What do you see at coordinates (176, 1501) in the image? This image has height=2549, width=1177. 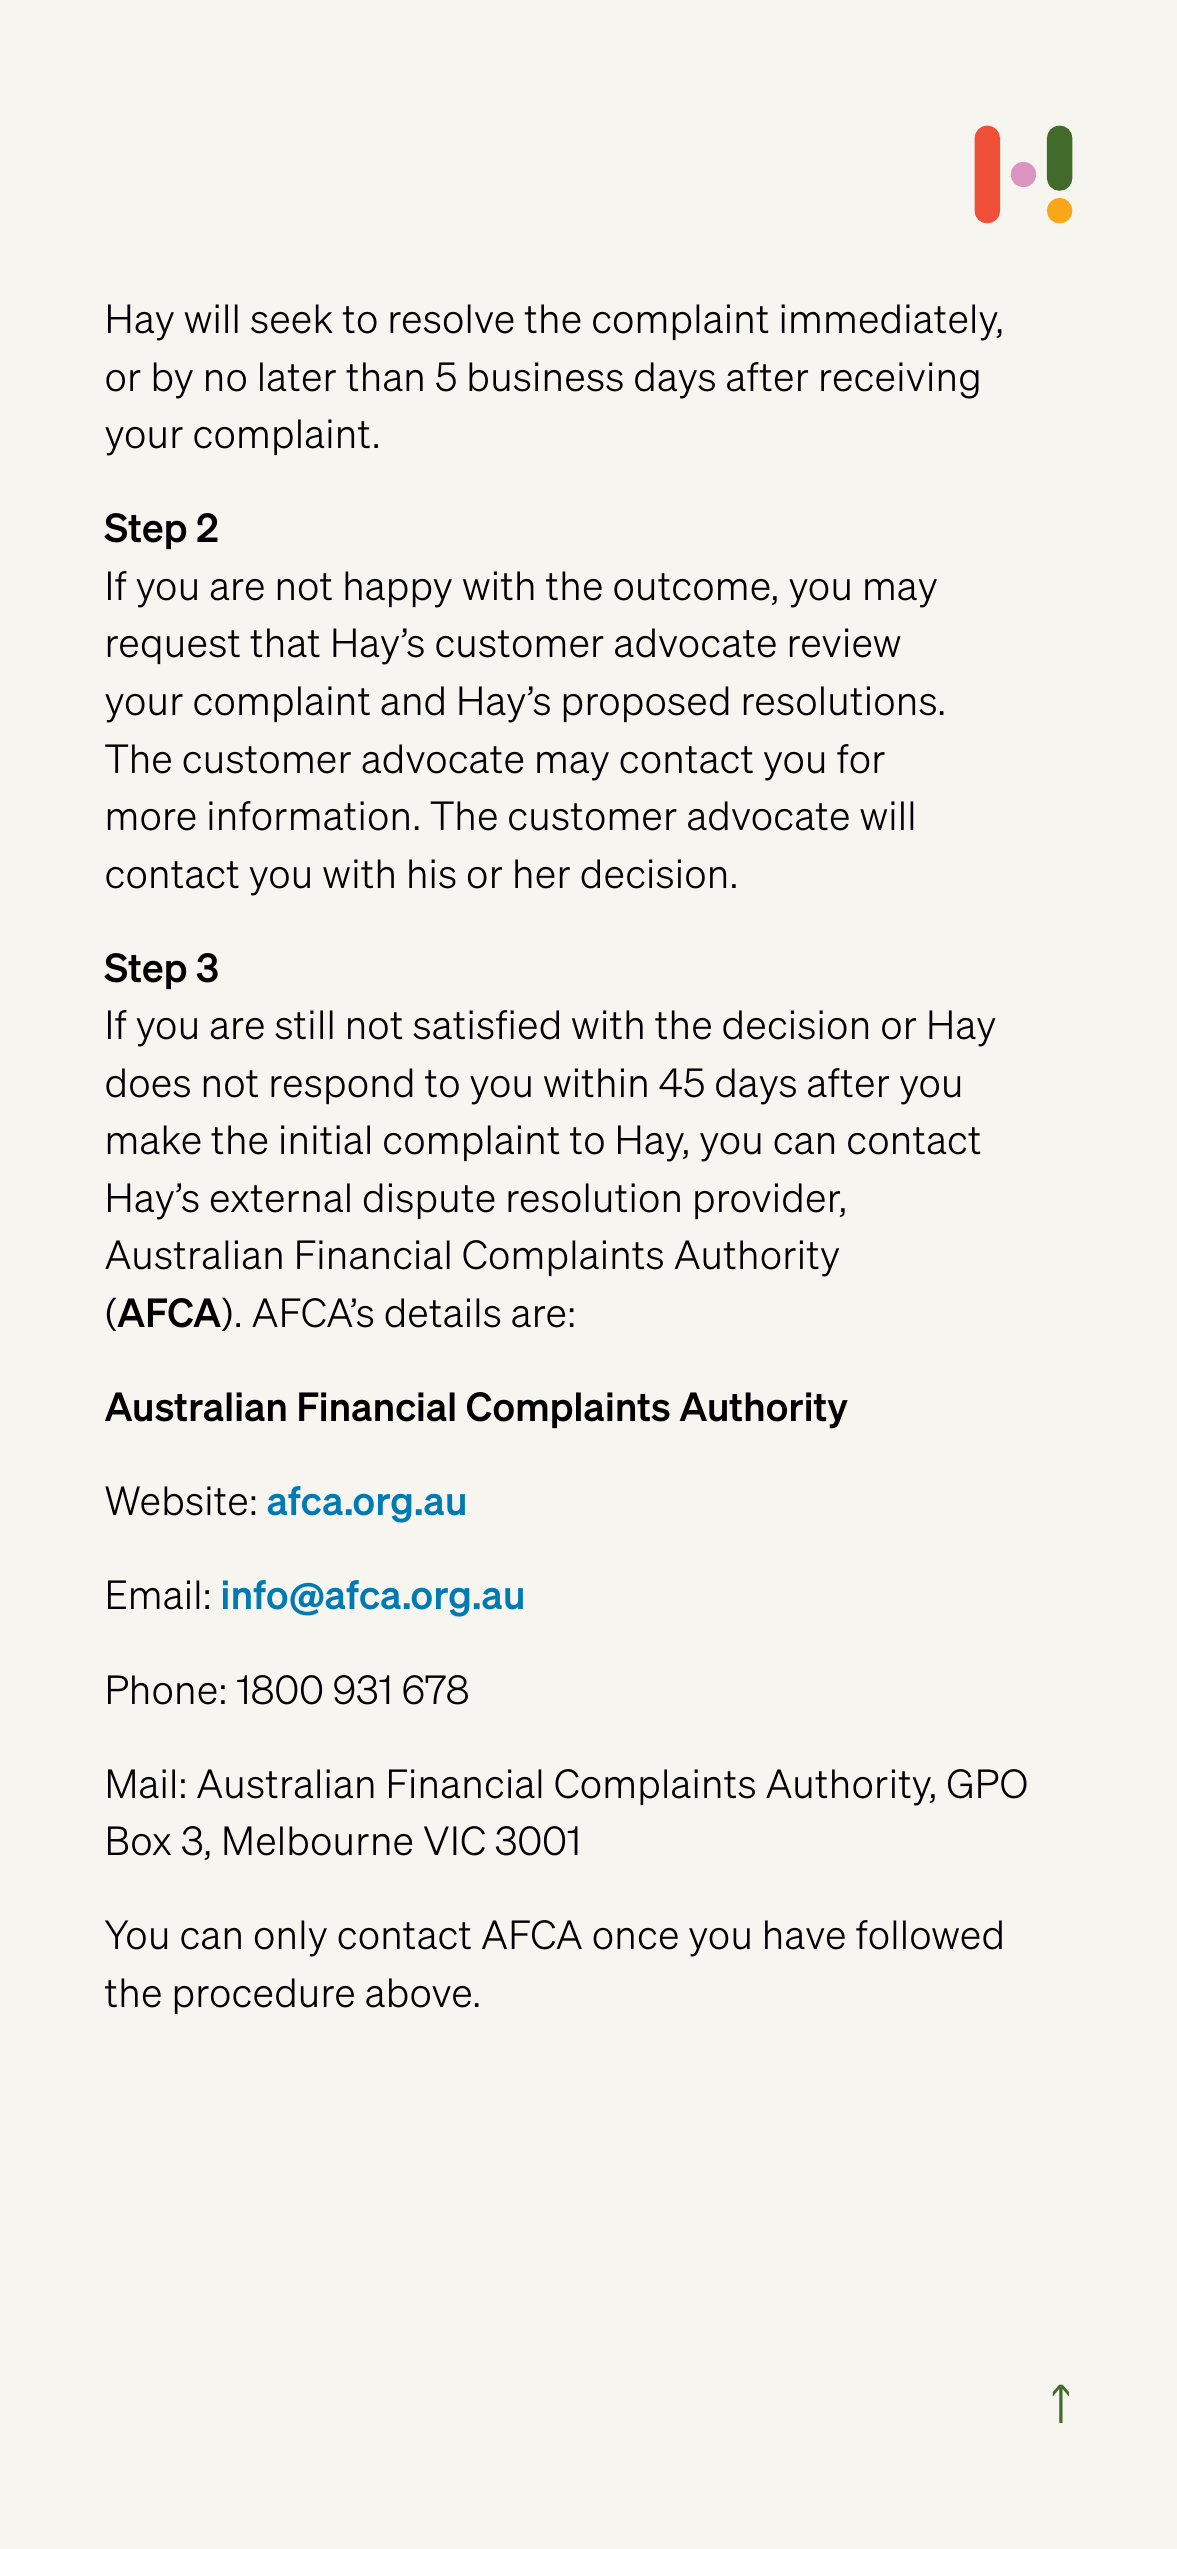 I see `Website` at bounding box center [176, 1501].
